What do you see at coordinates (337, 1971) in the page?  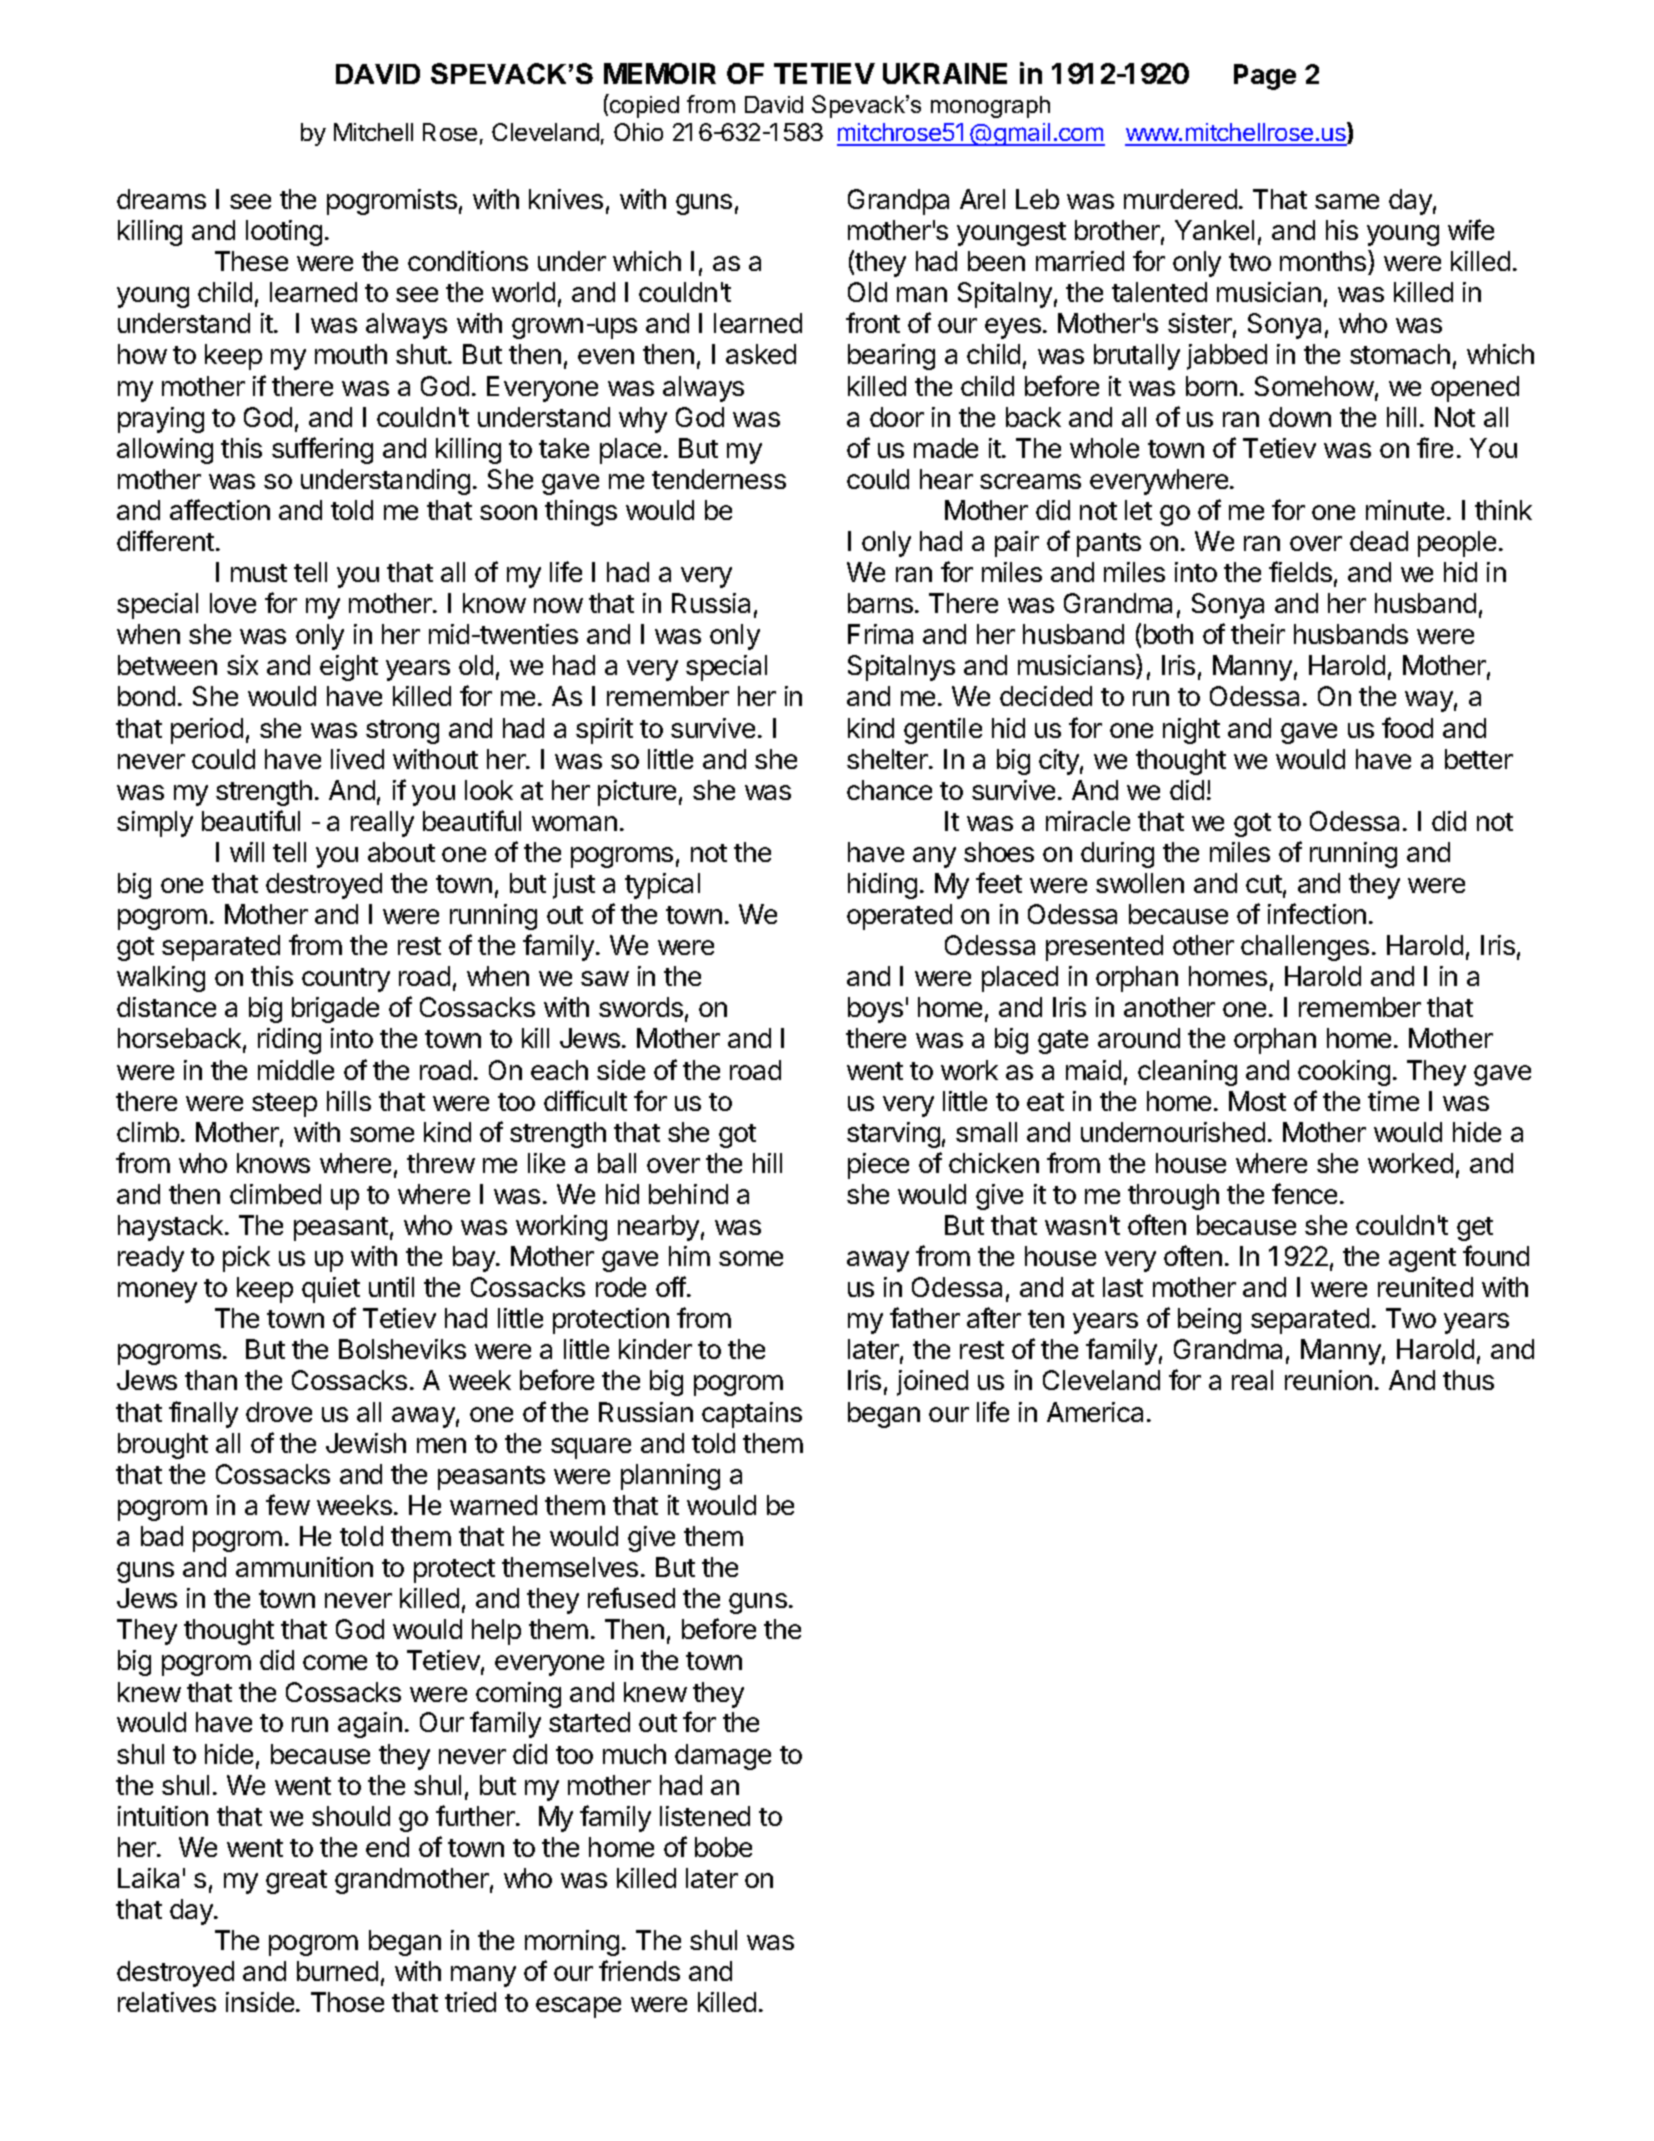 I see `burned` at bounding box center [337, 1971].
